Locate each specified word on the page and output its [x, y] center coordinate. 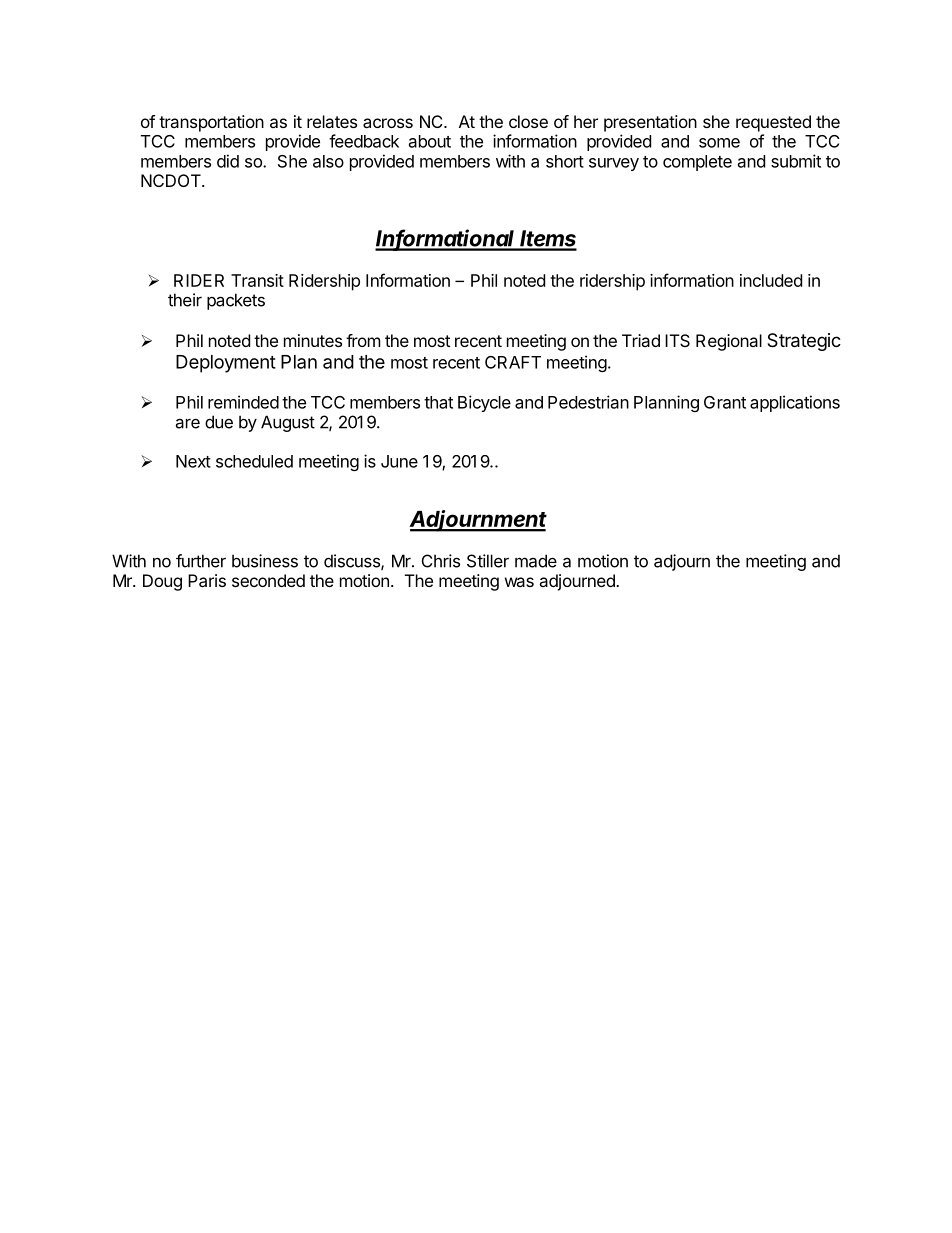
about [430, 141]
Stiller [488, 561]
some [719, 143]
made [536, 561]
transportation [211, 123]
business [265, 561]
